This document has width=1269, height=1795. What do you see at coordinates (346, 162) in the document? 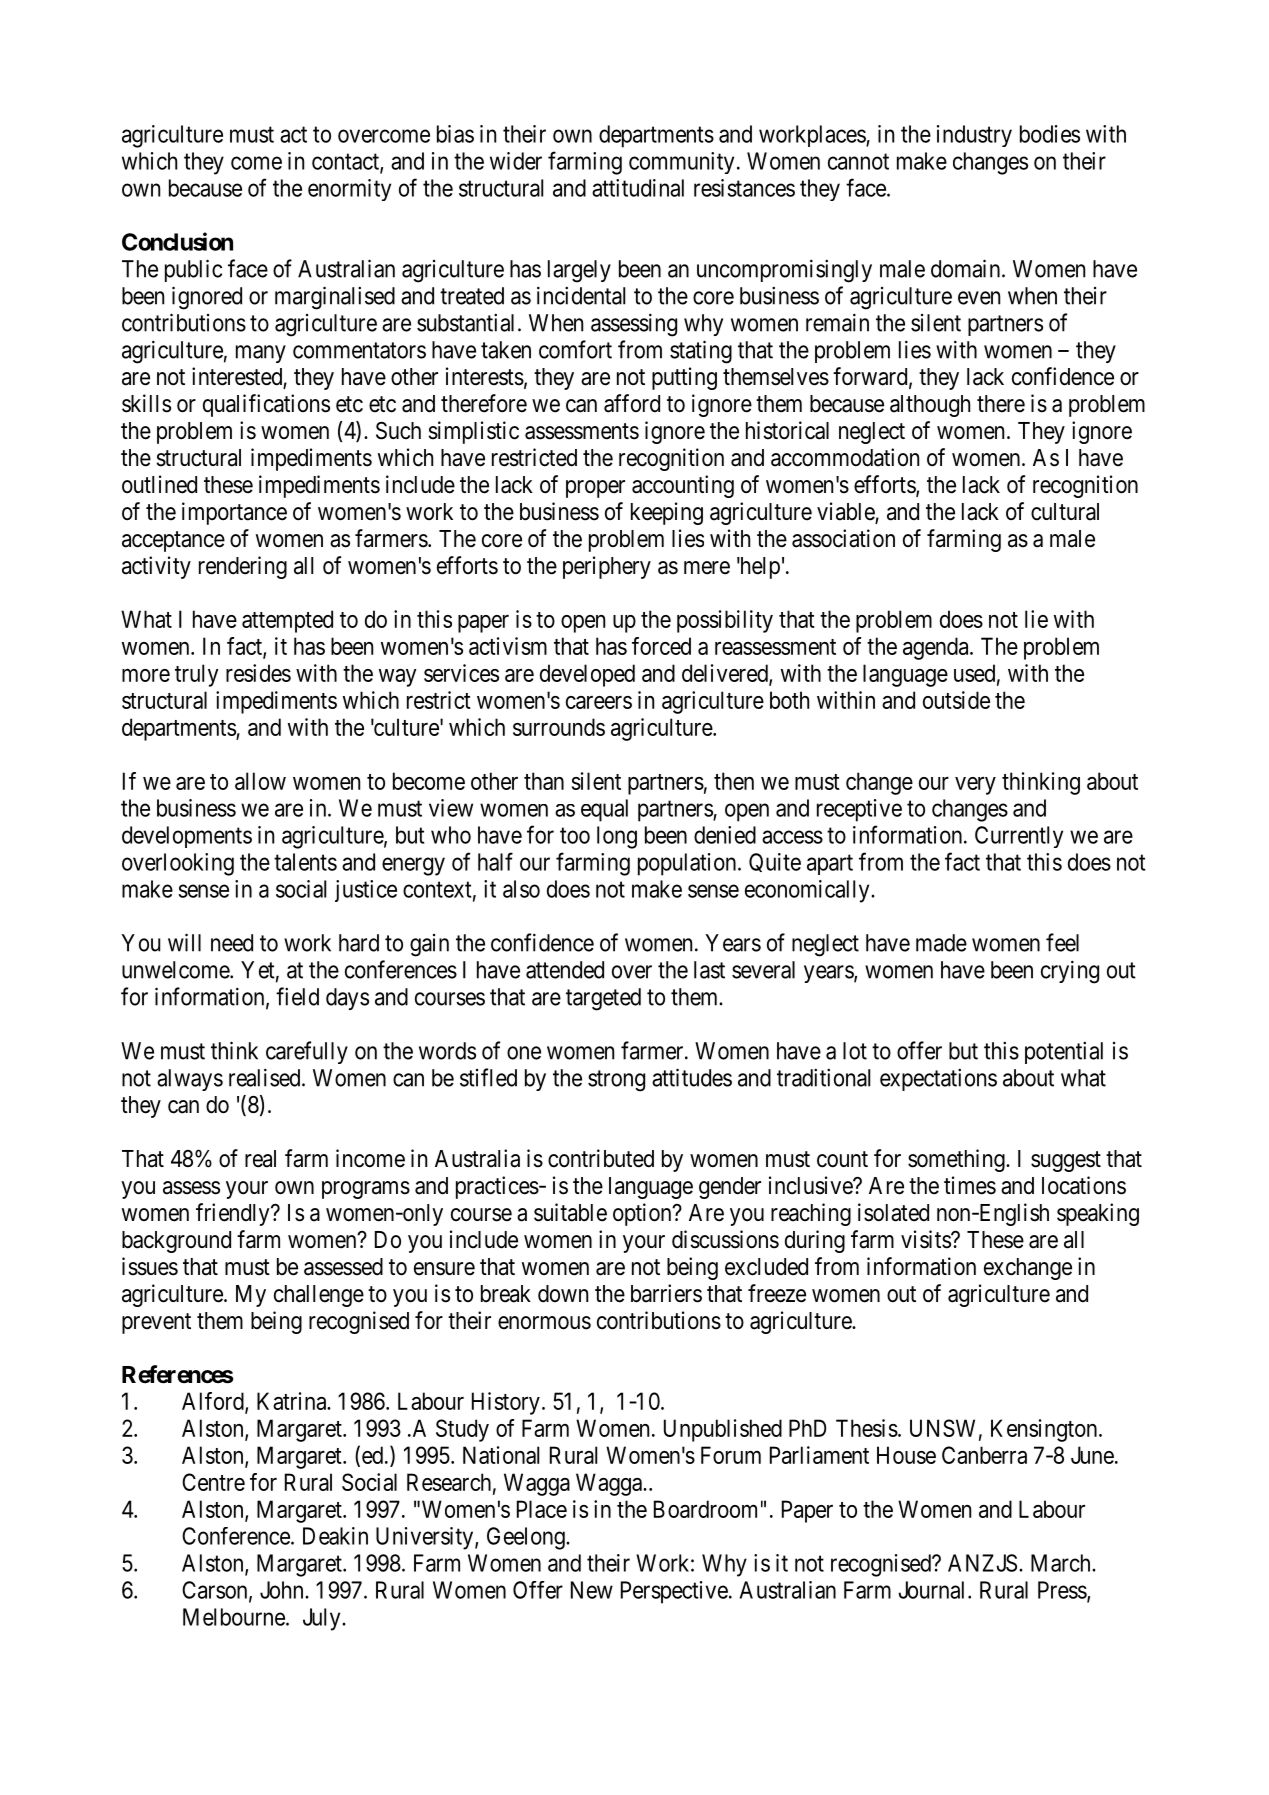
I see `contact` at bounding box center [346, 162].
